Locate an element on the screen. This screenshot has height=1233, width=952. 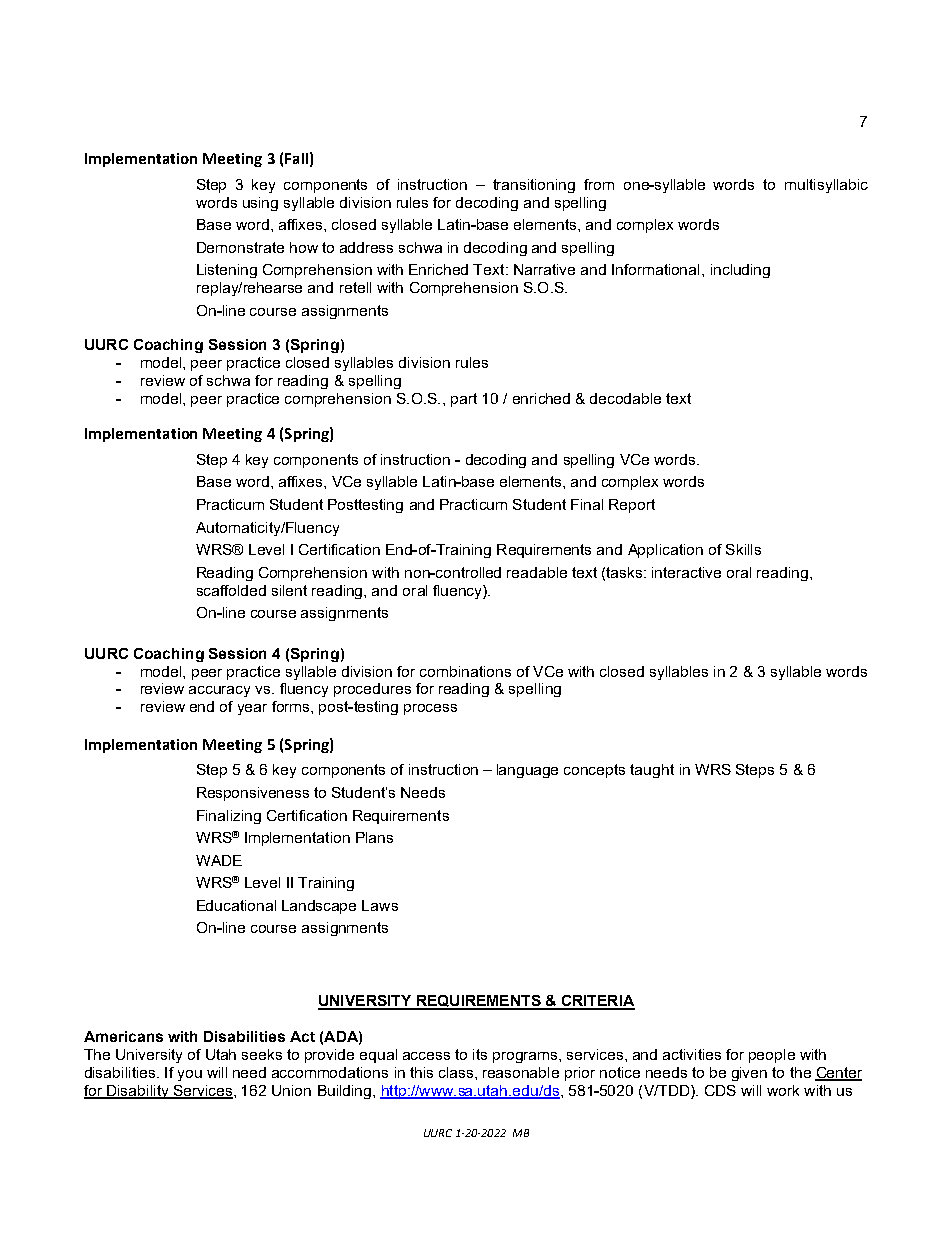
multisyllabic is located at coordinates (826, 186).
